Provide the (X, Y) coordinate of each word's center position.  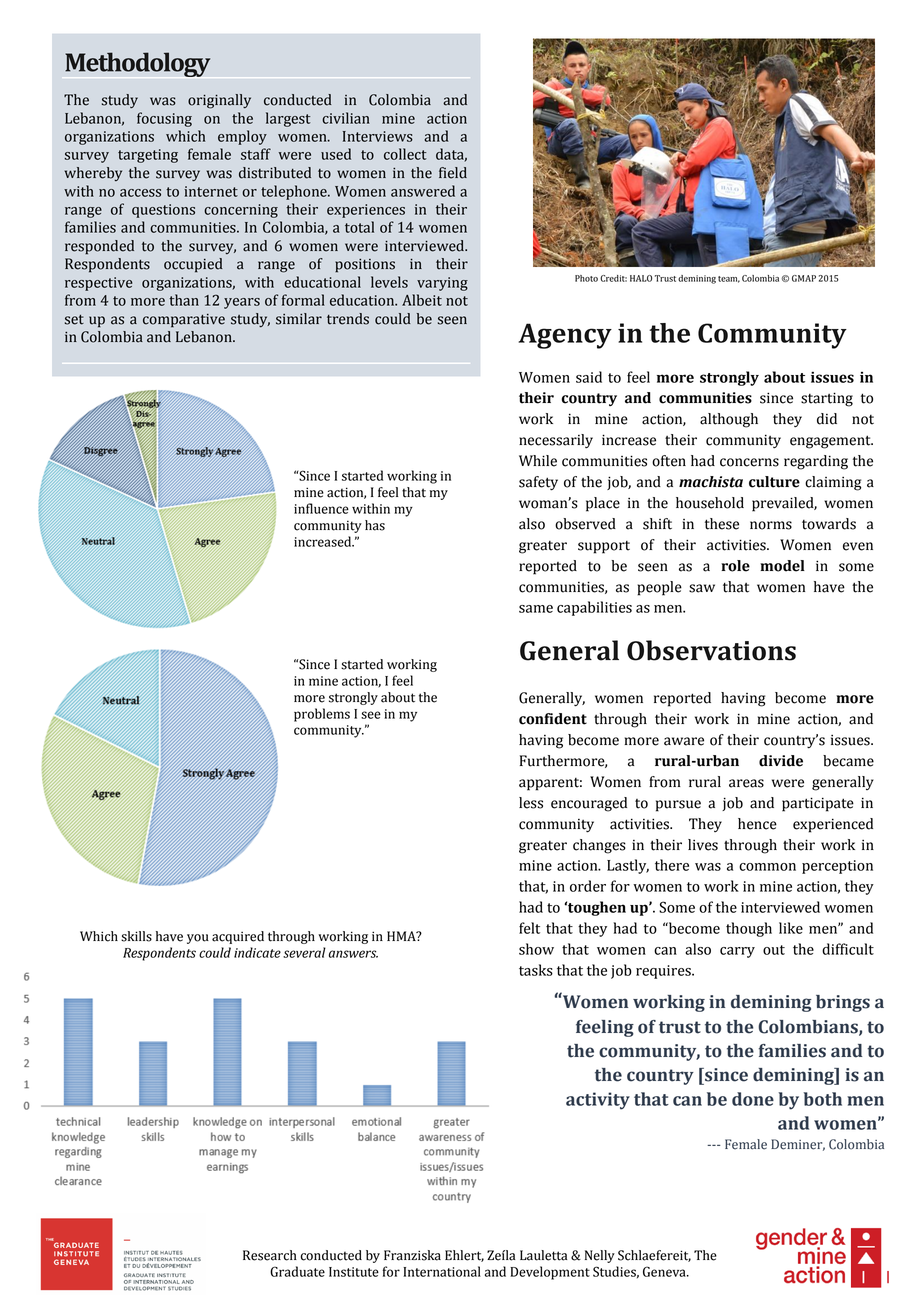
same (536, 609)
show (536, 949)
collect (405, 154)
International (442, 1271)
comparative (184, 321)
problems (322, 715)
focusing (164, 119)
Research (270, 1255)
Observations (711, 650)
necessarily (556, 441)
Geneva (665, 1271)
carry (737, 952)
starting (827, 399)
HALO (641, 278)
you (198, 939)
